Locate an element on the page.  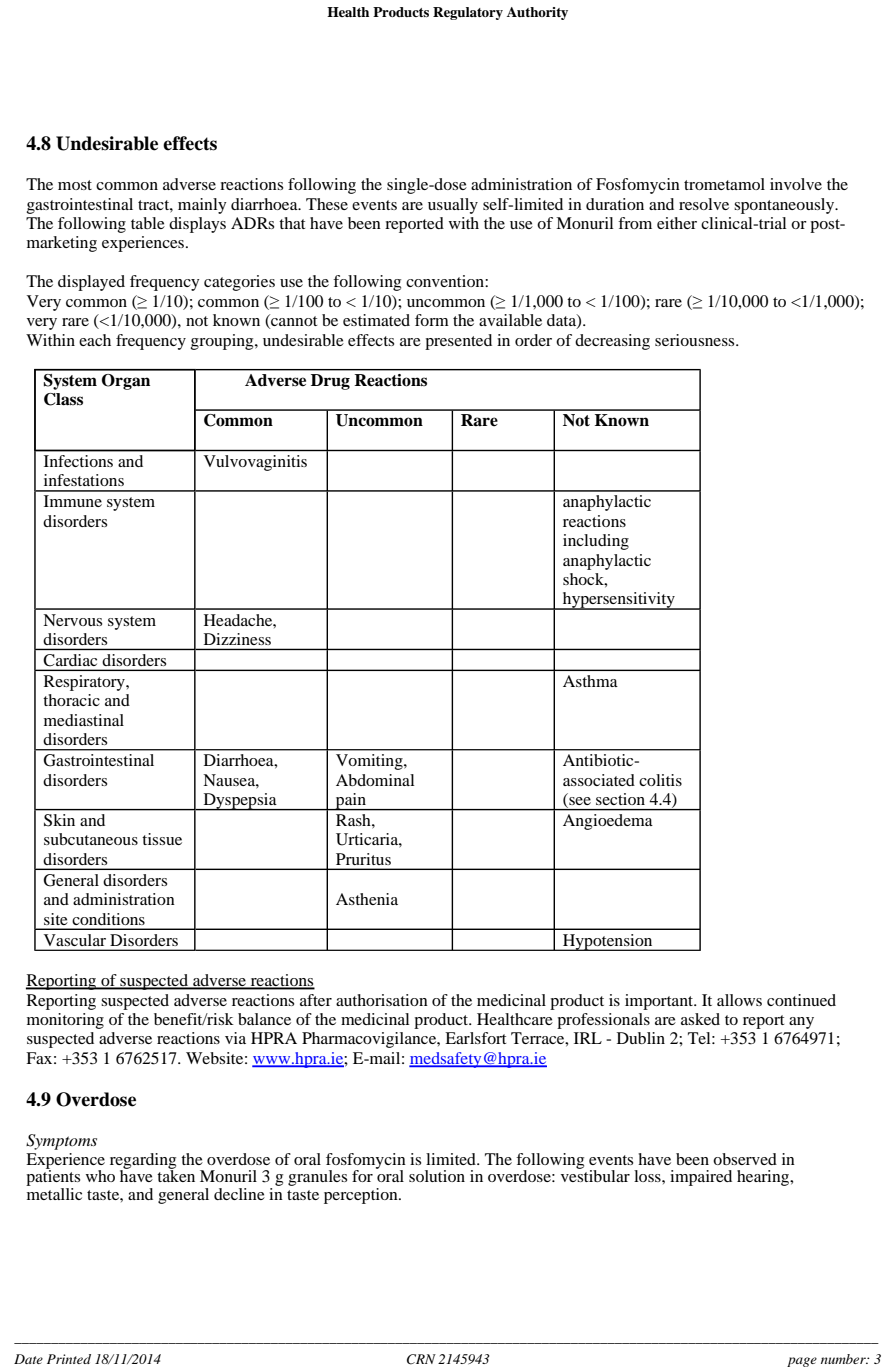
regarding is located at coordinates (143, 1162).
